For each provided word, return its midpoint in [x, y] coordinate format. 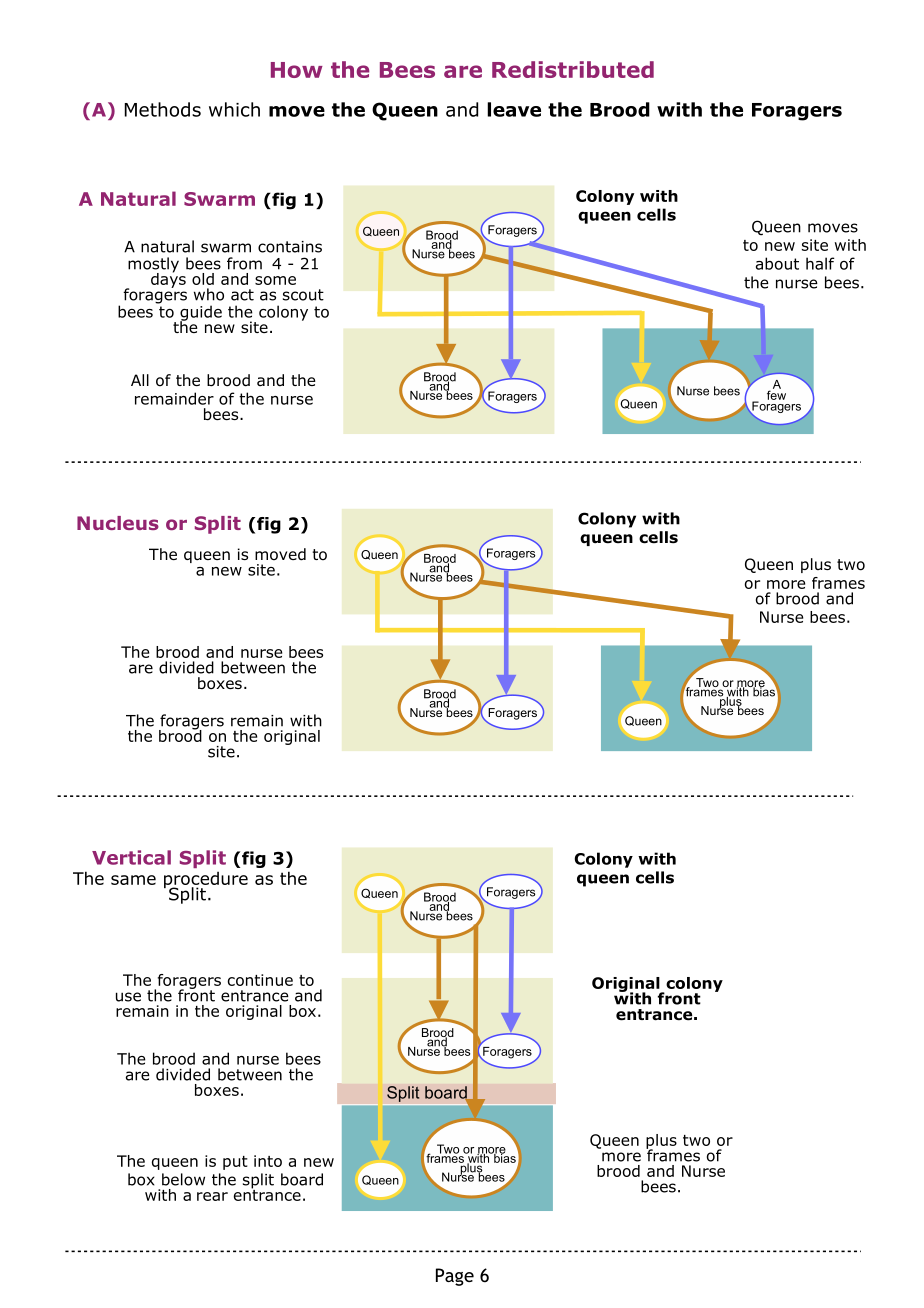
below [183, 1179]
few [776, 394]
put [235, 1163]
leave [514, 109]
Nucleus [118, 523]
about [777, 263]
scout [303, 295]
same [133, 880]
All [140, 380]
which [234, 109]
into [268, 1161]
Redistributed [573, 69]
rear [212, 1196]
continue [260, 980]
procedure [206, 881]
